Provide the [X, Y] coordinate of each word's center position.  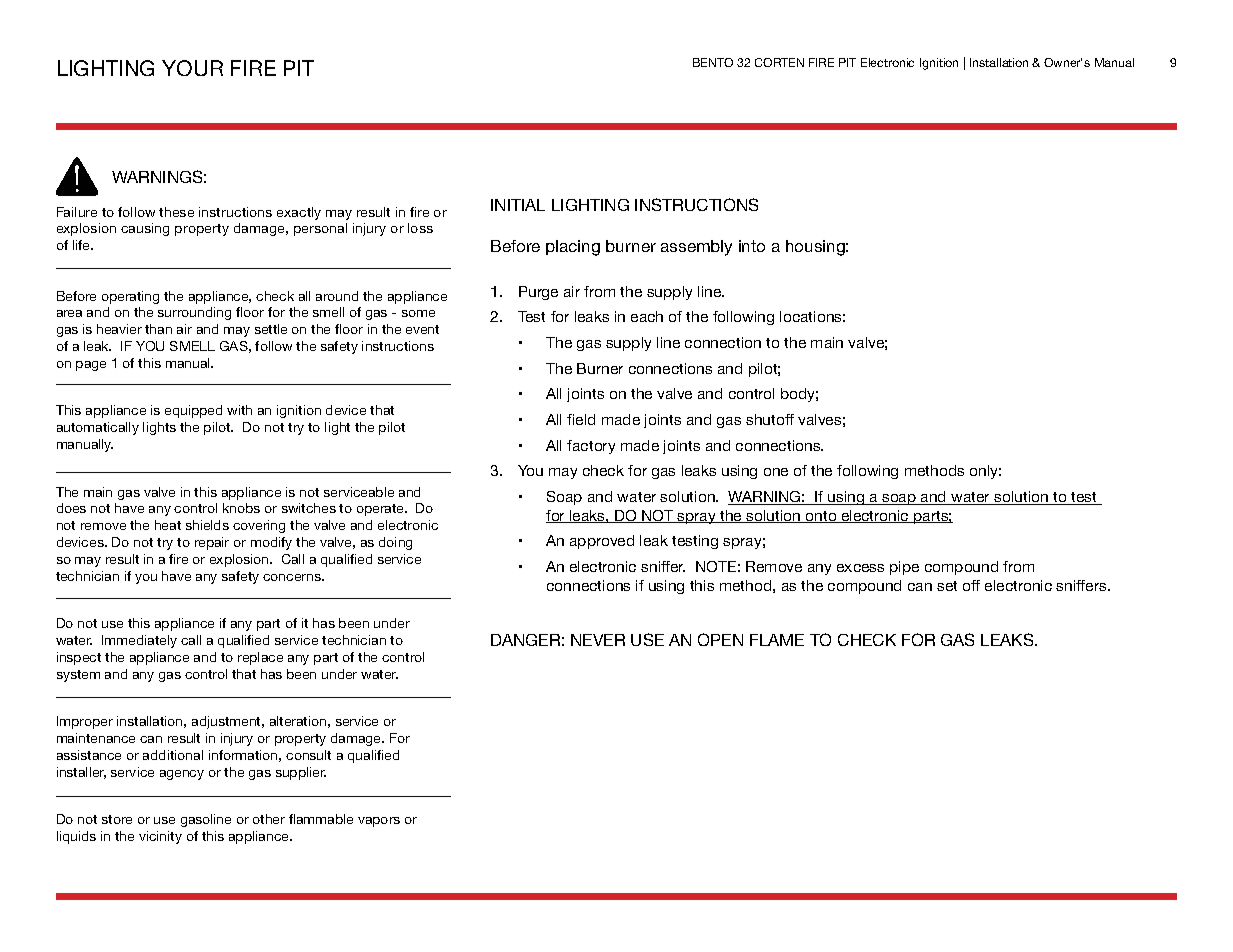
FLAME [777, 640]
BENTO [713, 62]
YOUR [192, 68]
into [752, 246]
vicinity [160, 837]
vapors [379, 822]
